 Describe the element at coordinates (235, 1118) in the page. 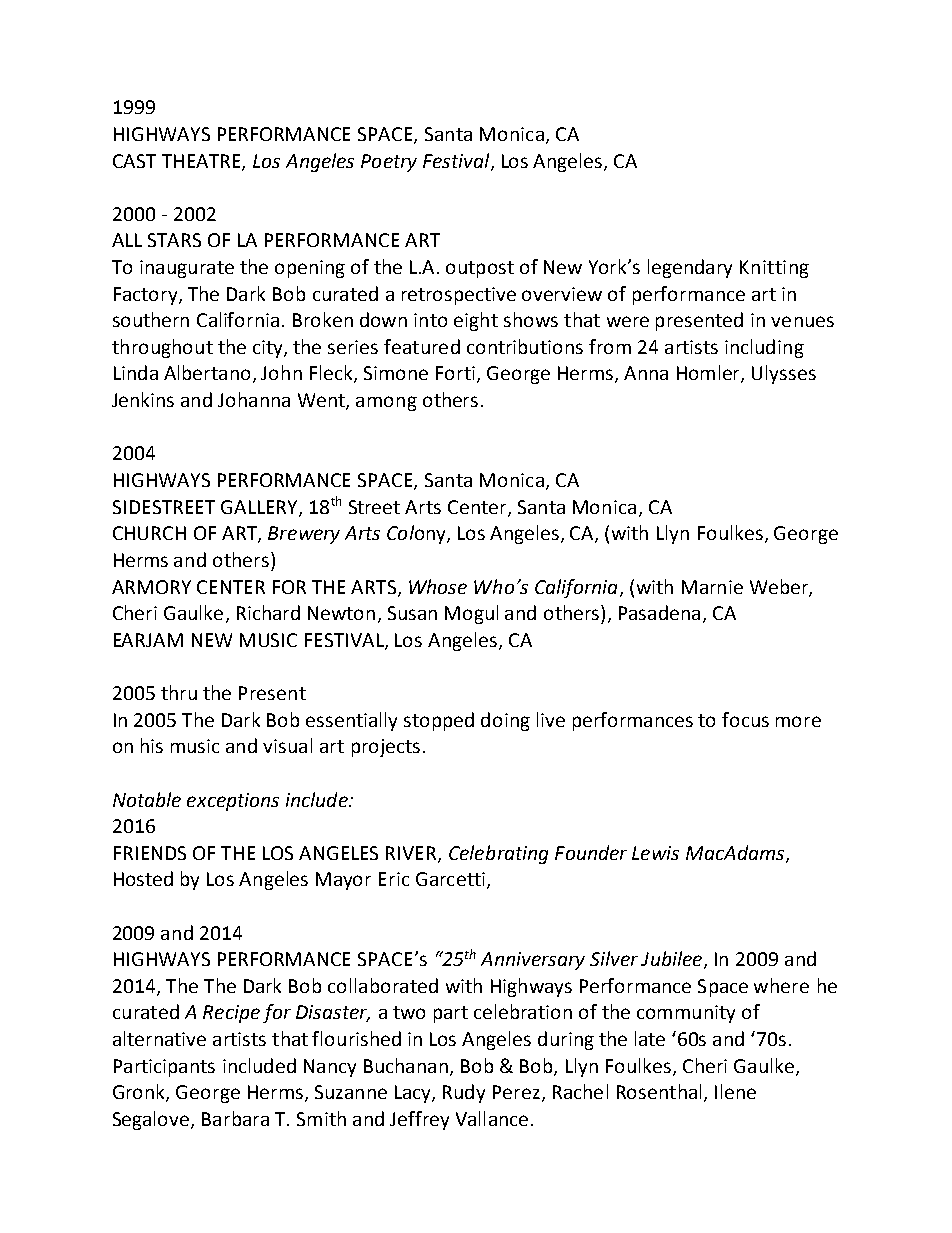

I see `Barbara` at that location.
